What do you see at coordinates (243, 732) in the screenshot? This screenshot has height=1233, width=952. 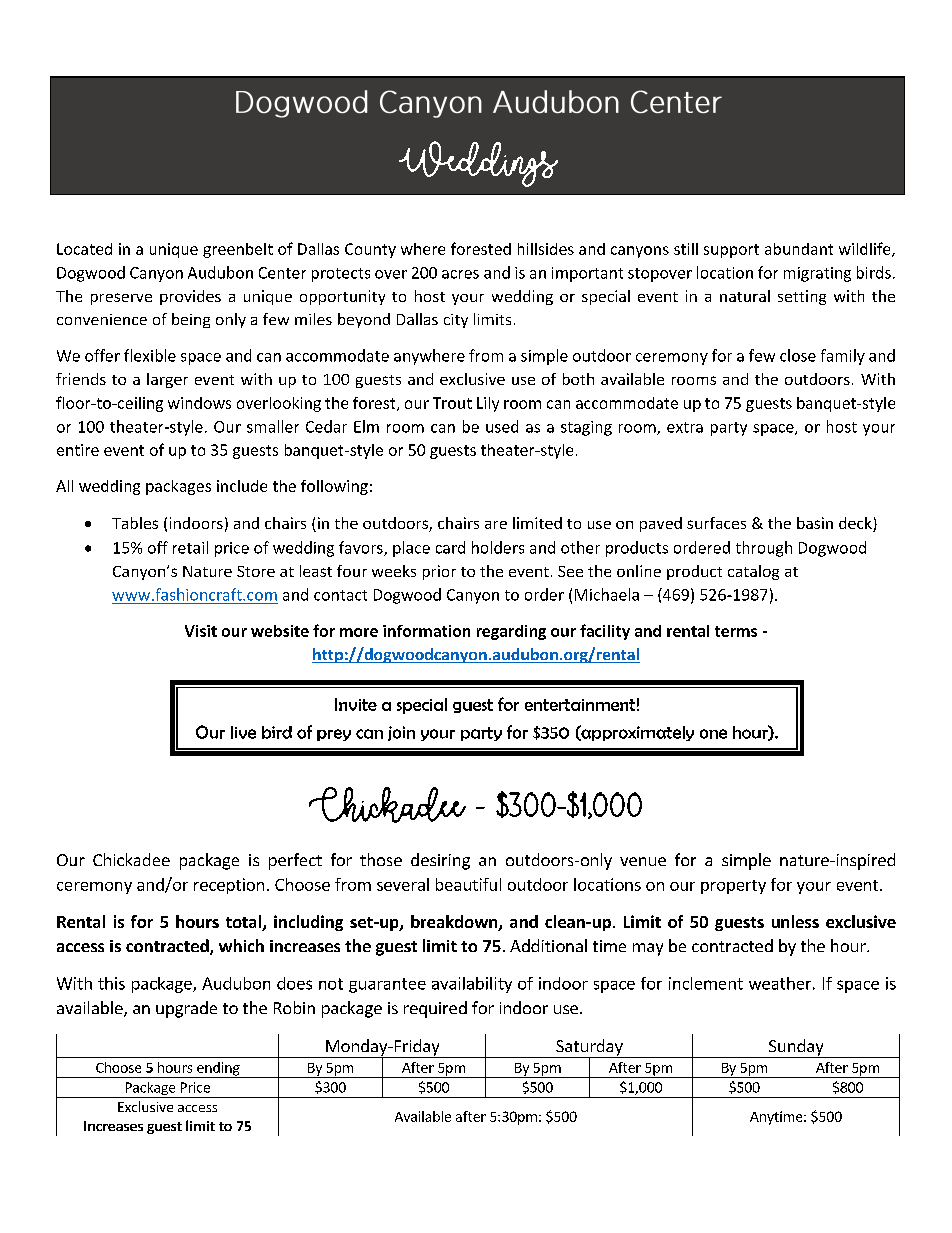 I see `live` at bounding box center [243, 732].
